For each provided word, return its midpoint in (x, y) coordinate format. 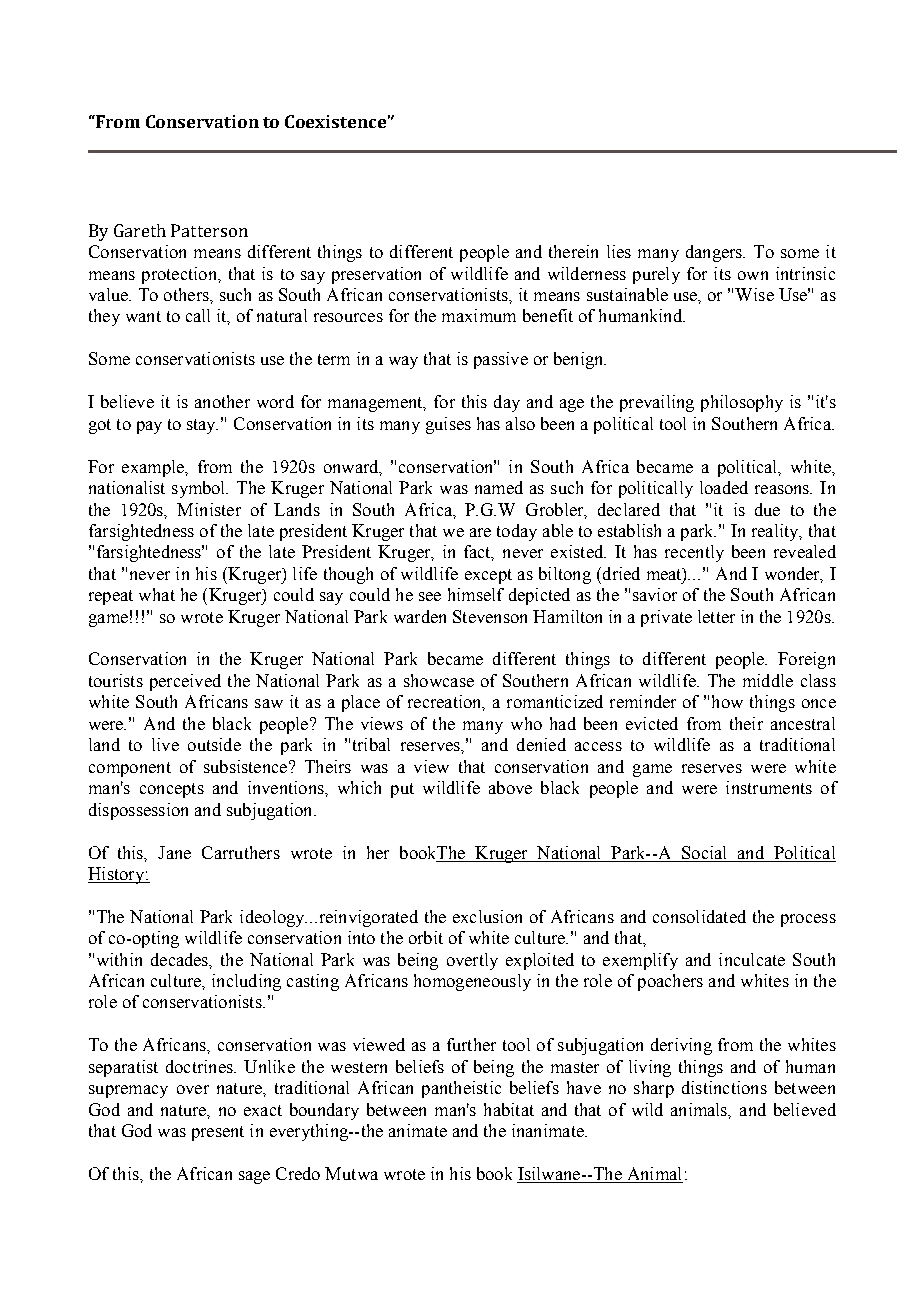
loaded (724, 487)
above (510, 787)
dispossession (138, 811)
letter (716, 616)
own (753, 275)
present (218, 1133)
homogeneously (472, 982)
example (154, 468)
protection (180, 275)
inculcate (752, 959)
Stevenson (490, 616)
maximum (479, 315)
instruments (769, 787)
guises (448, 425)
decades (181, 960)
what (157, 594)
